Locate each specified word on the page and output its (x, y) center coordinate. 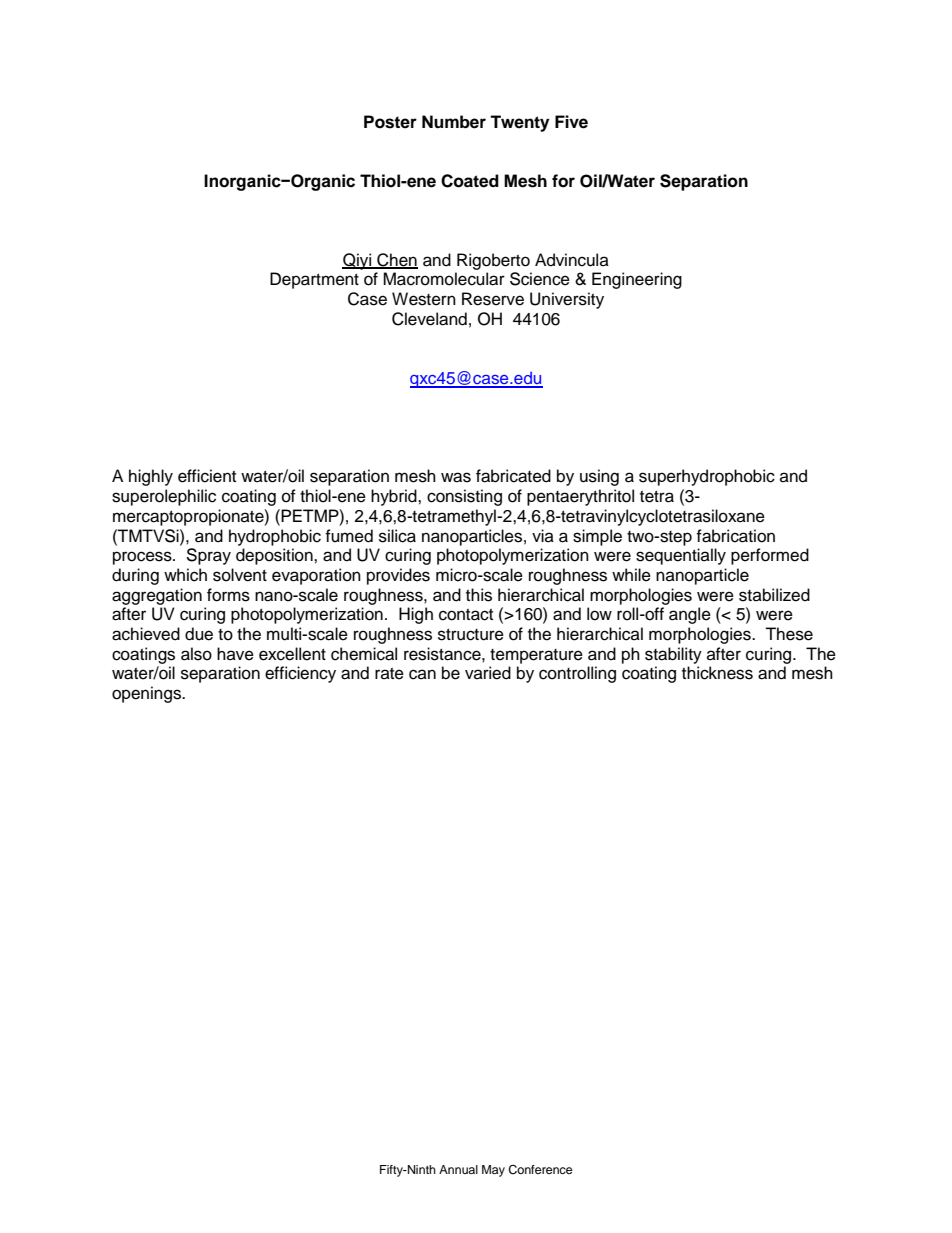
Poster (390, 122)
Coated (470, 181)
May (493, 1171)
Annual (458, 1169)
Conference (540, 1170)
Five (571, 122)
